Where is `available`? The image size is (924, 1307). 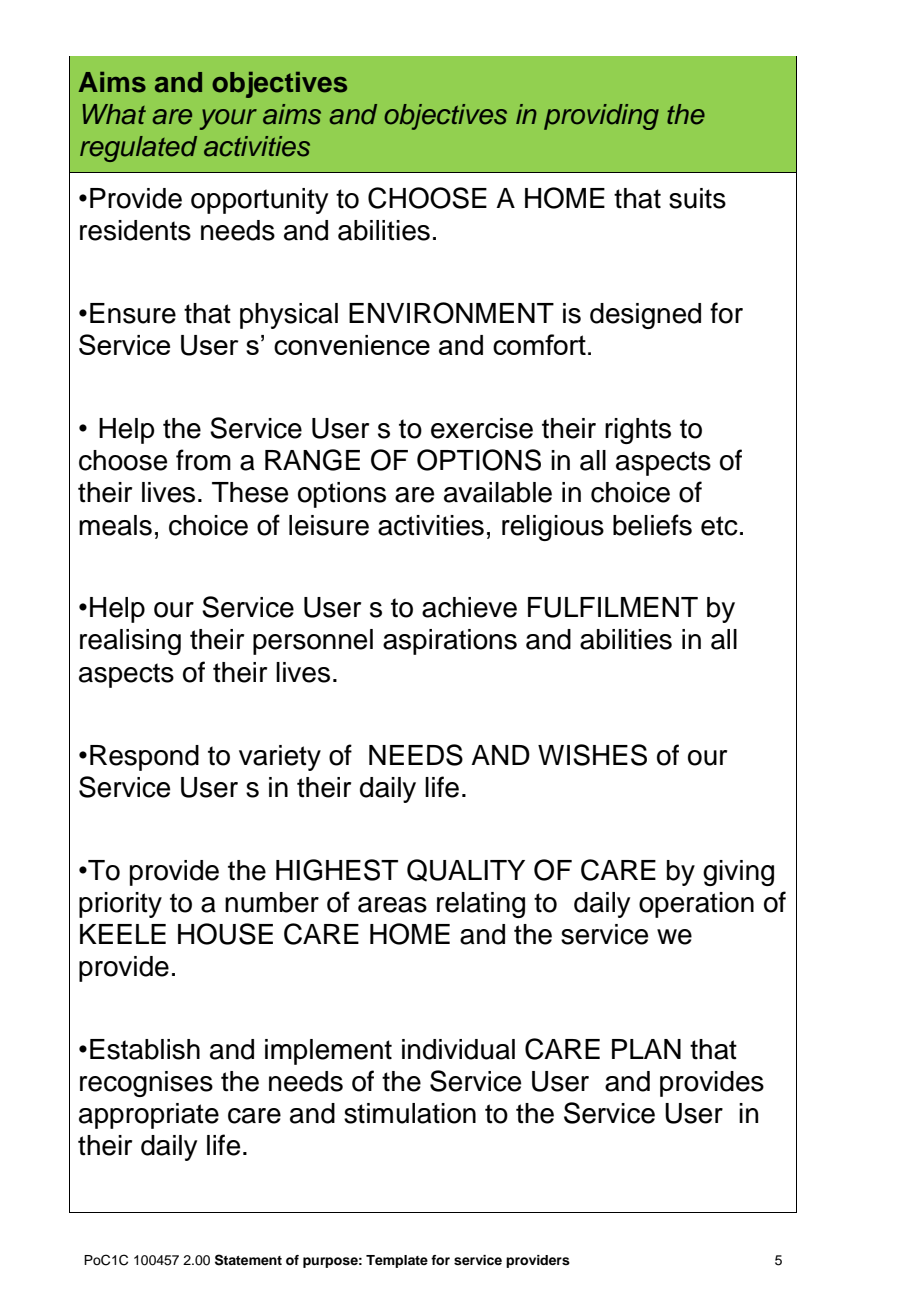
available is located at coordinates (498, 492).
